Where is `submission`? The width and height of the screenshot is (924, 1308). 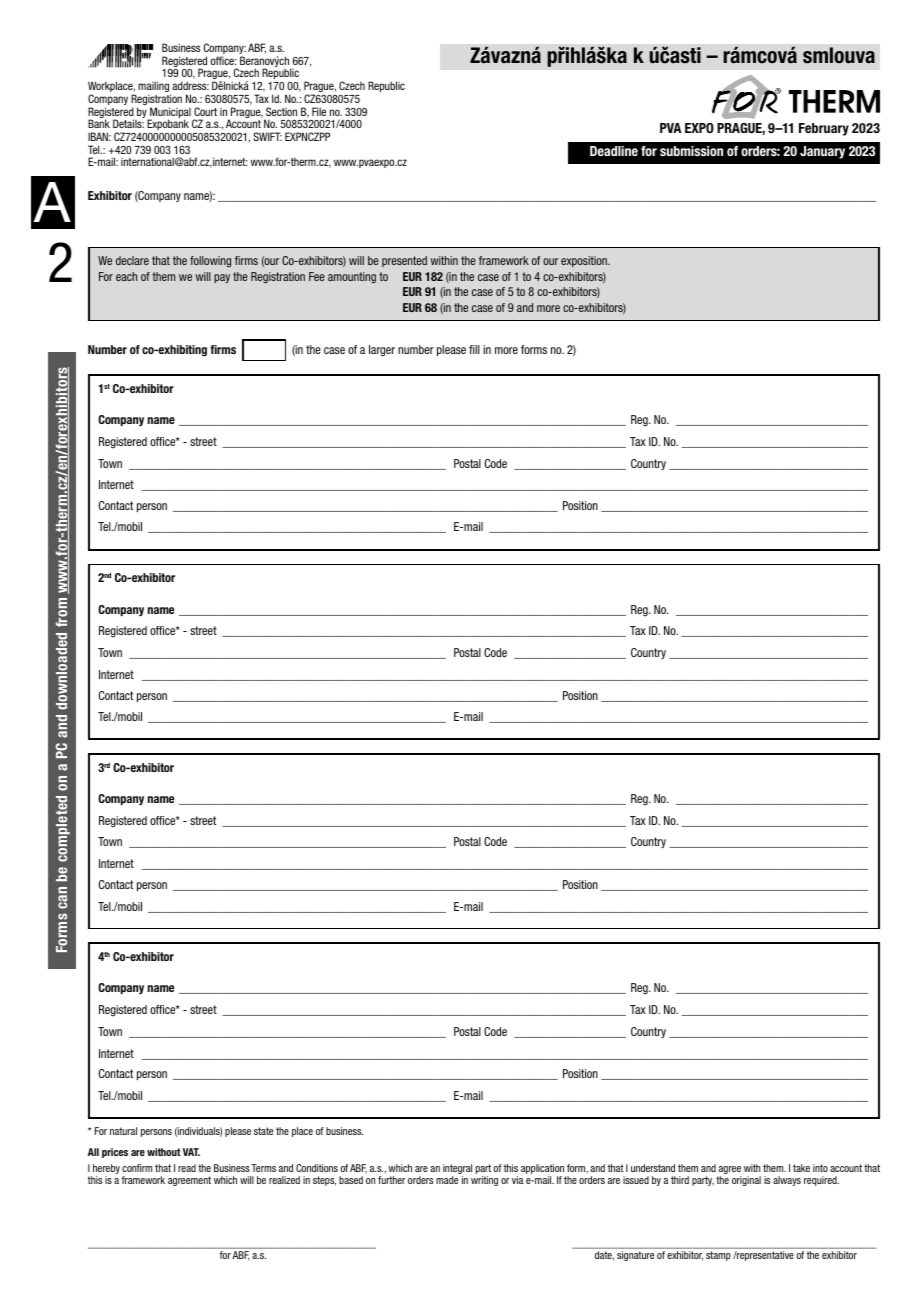
submission is located at coordinates (691, 151).
